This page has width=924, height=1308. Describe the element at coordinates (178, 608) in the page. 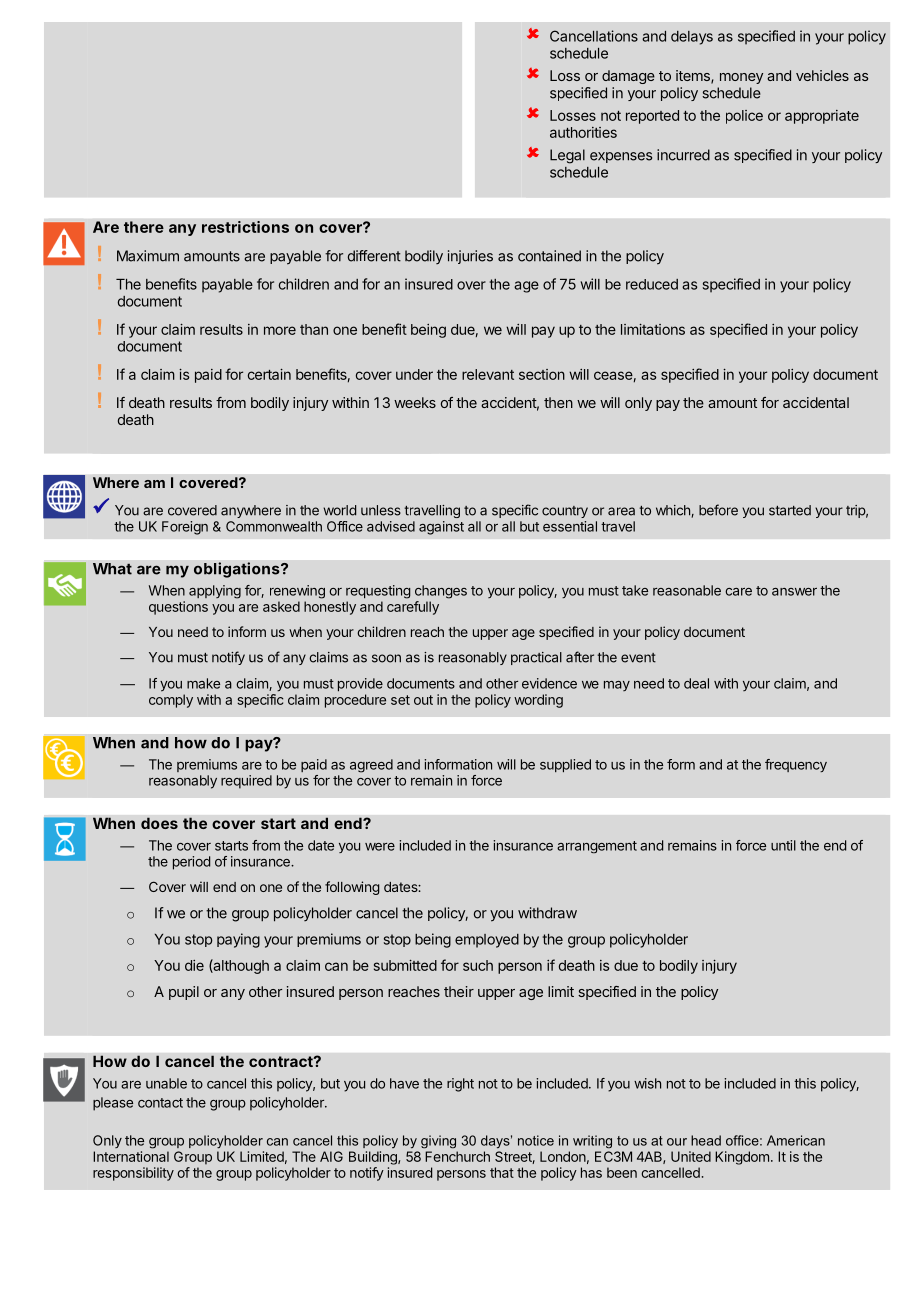

I see `questions` at that location.
